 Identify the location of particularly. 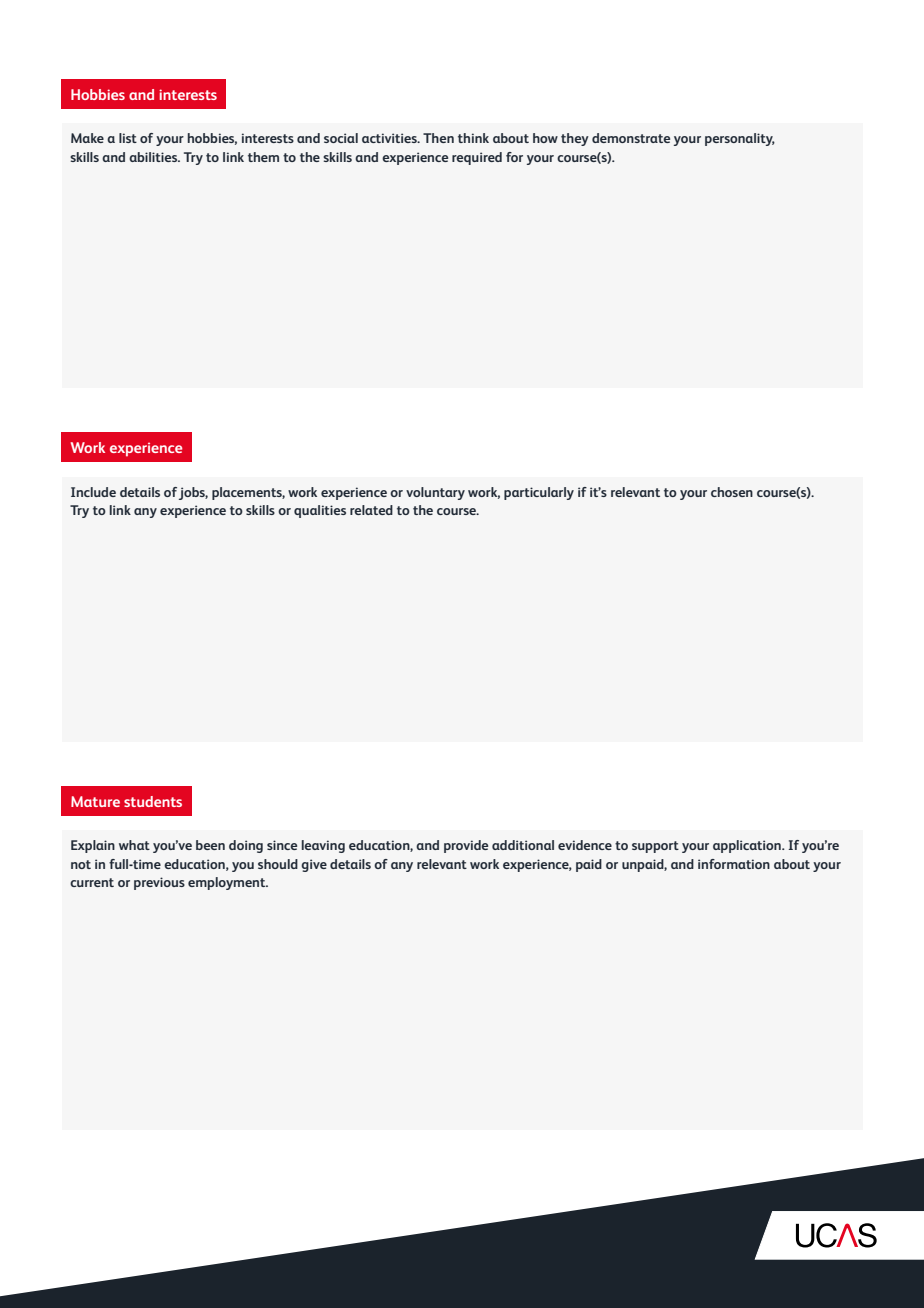
(539, 493).
